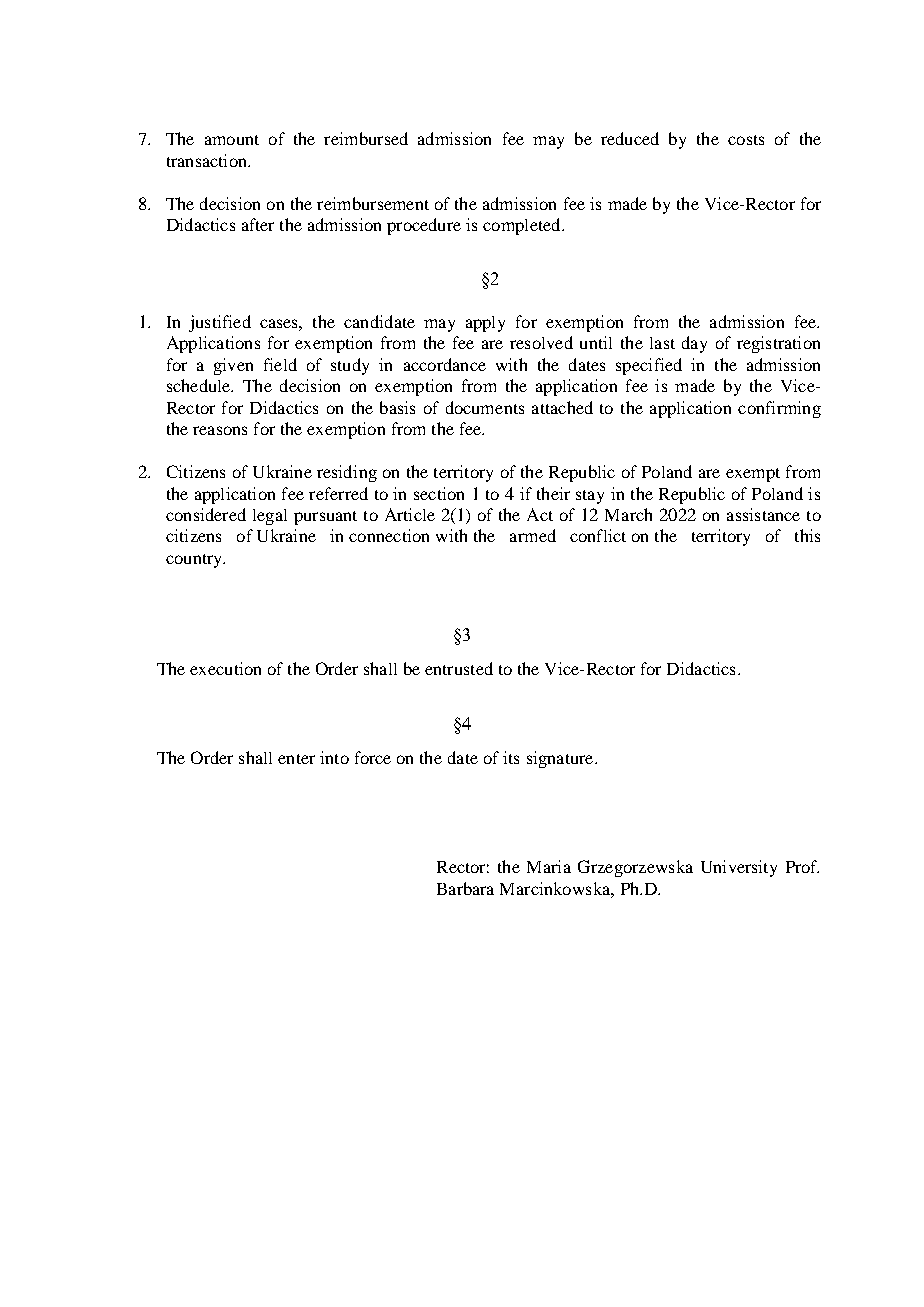  I want to click on apply, so click(485, 324).
